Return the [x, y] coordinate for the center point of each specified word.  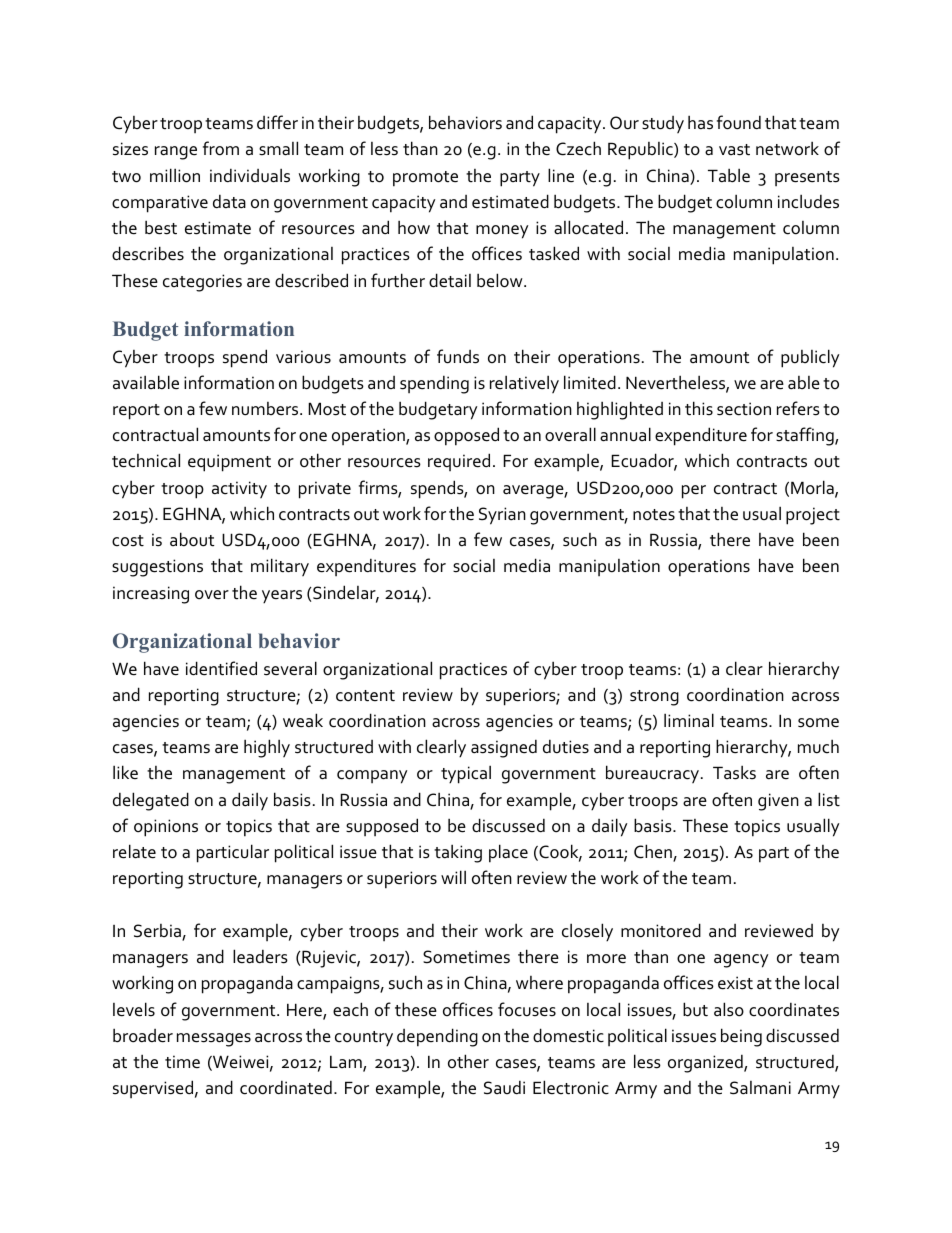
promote [425, 179]
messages [214, 1040]
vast [734, 150]
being [741, 1037]
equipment [229, 463]
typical [466, 774]
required [459, 462]
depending [437, 1037]
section [744, 409]
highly [267, 748]
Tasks [734, 772]
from [221, 148]
